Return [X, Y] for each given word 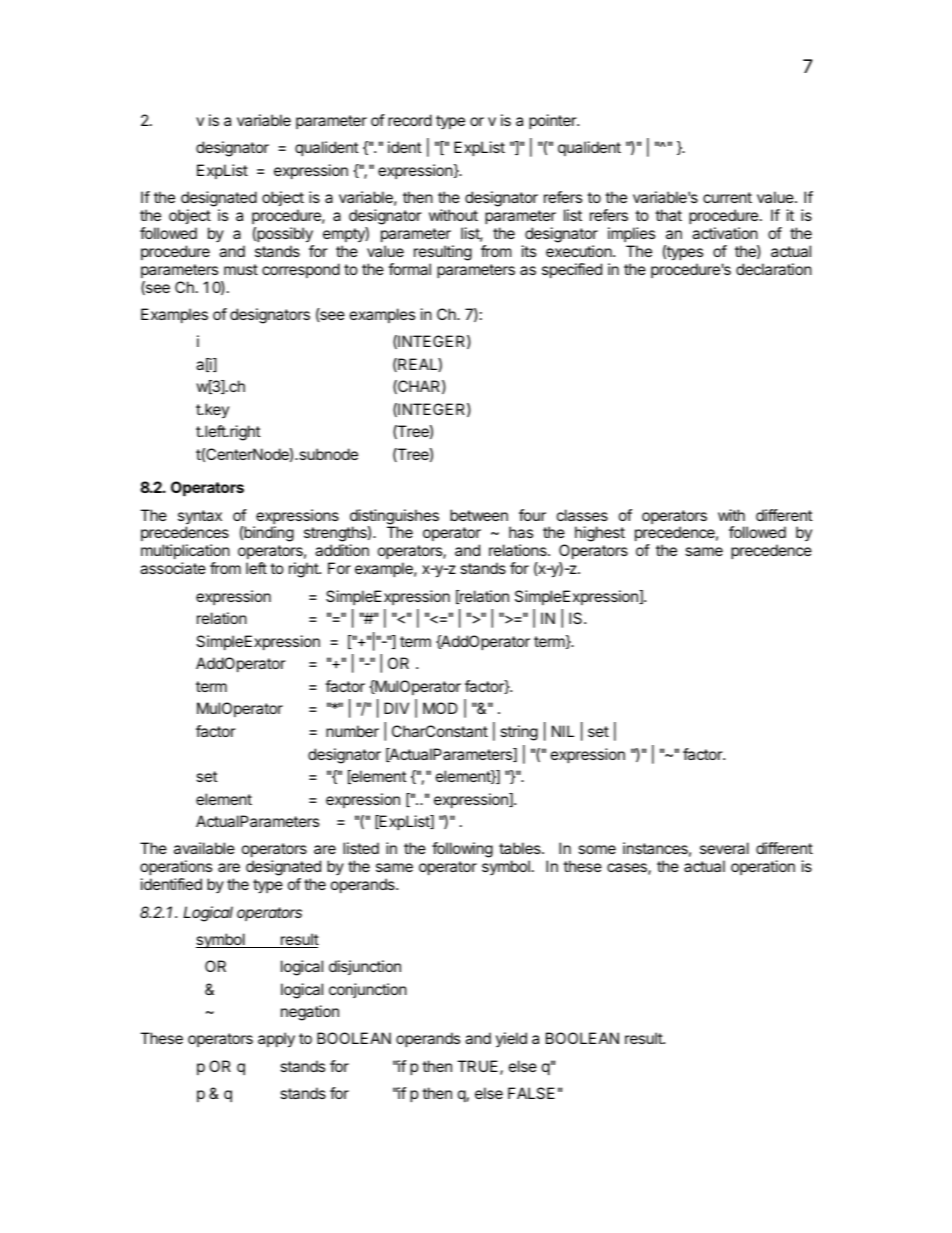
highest [600, 534]
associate [173, 568]
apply [276, 1040]
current [727, 197]
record [410, 120]
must [241, 269]
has [521, 532]
